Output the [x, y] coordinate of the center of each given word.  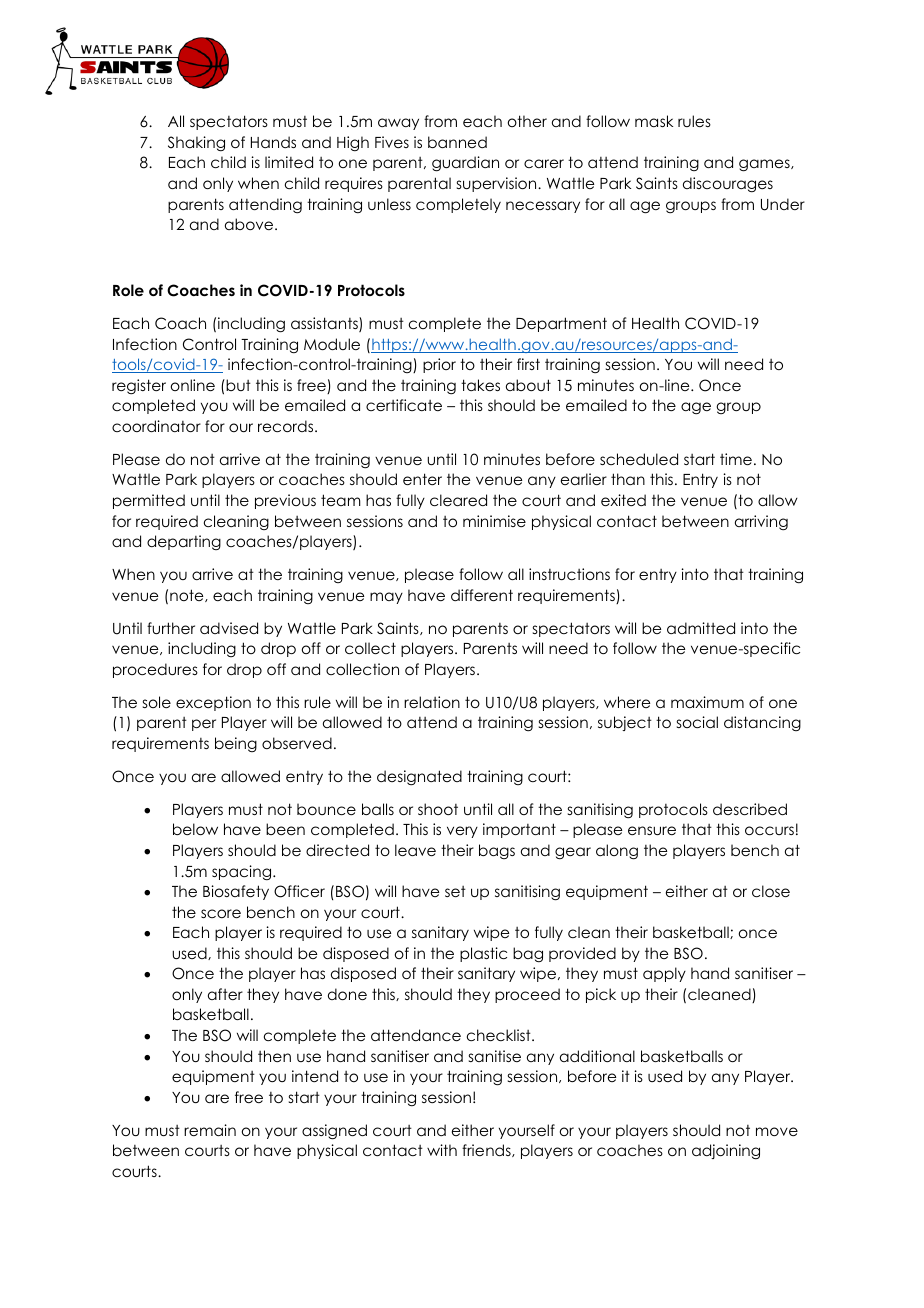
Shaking [196, 143]
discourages [728, 184]
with [442, 1150]
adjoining [726, 1151]
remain [210, 1130]
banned [457, 142]
